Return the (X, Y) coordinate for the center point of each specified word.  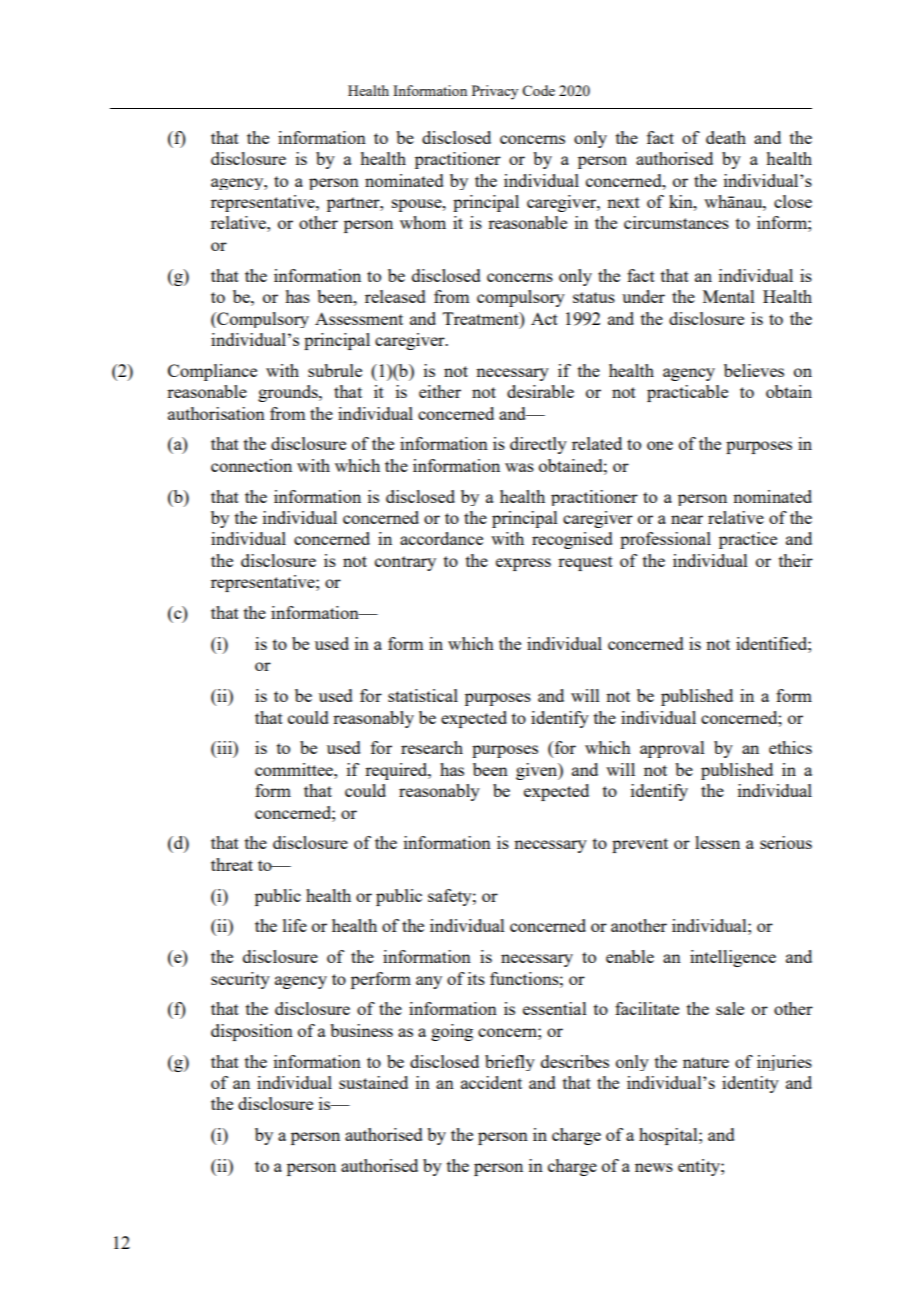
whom (423, 222)
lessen (717, 842)
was (519, 467)
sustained (373, 1082)
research (432, 747)
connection (251, 465)
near (687, 519)
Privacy (495, 92)
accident (491, 1082)
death (726, 137)
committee (295, 769)
